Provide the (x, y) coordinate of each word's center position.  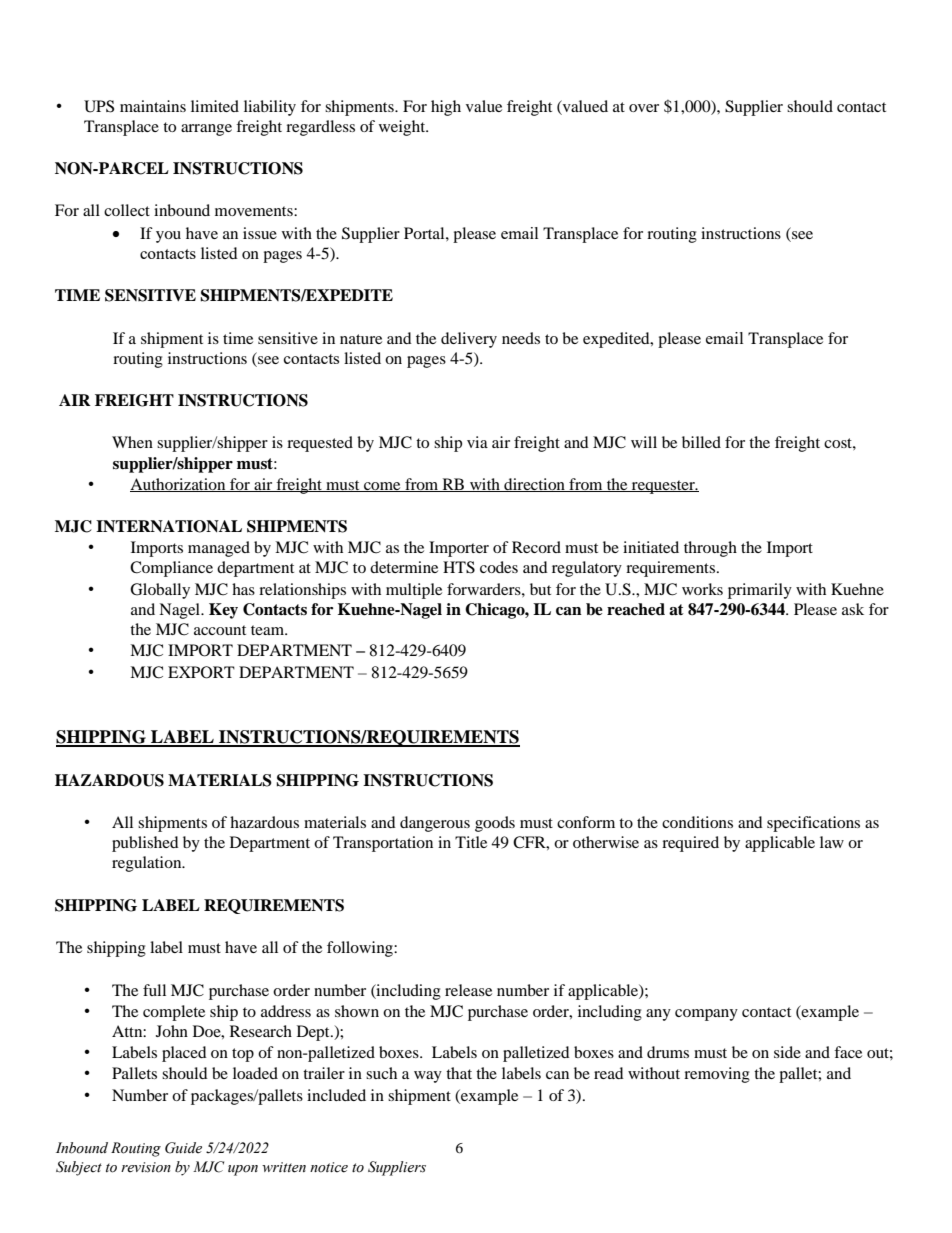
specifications (813, 824)
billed (701, 442)
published (145, 844)
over (644, 108)
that (459, 1073)
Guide (183, 1148)
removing (717, 1075)
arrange (206, 130)
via (477, 442)
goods (495, 824)
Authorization (179, 485)
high (446, 108)
